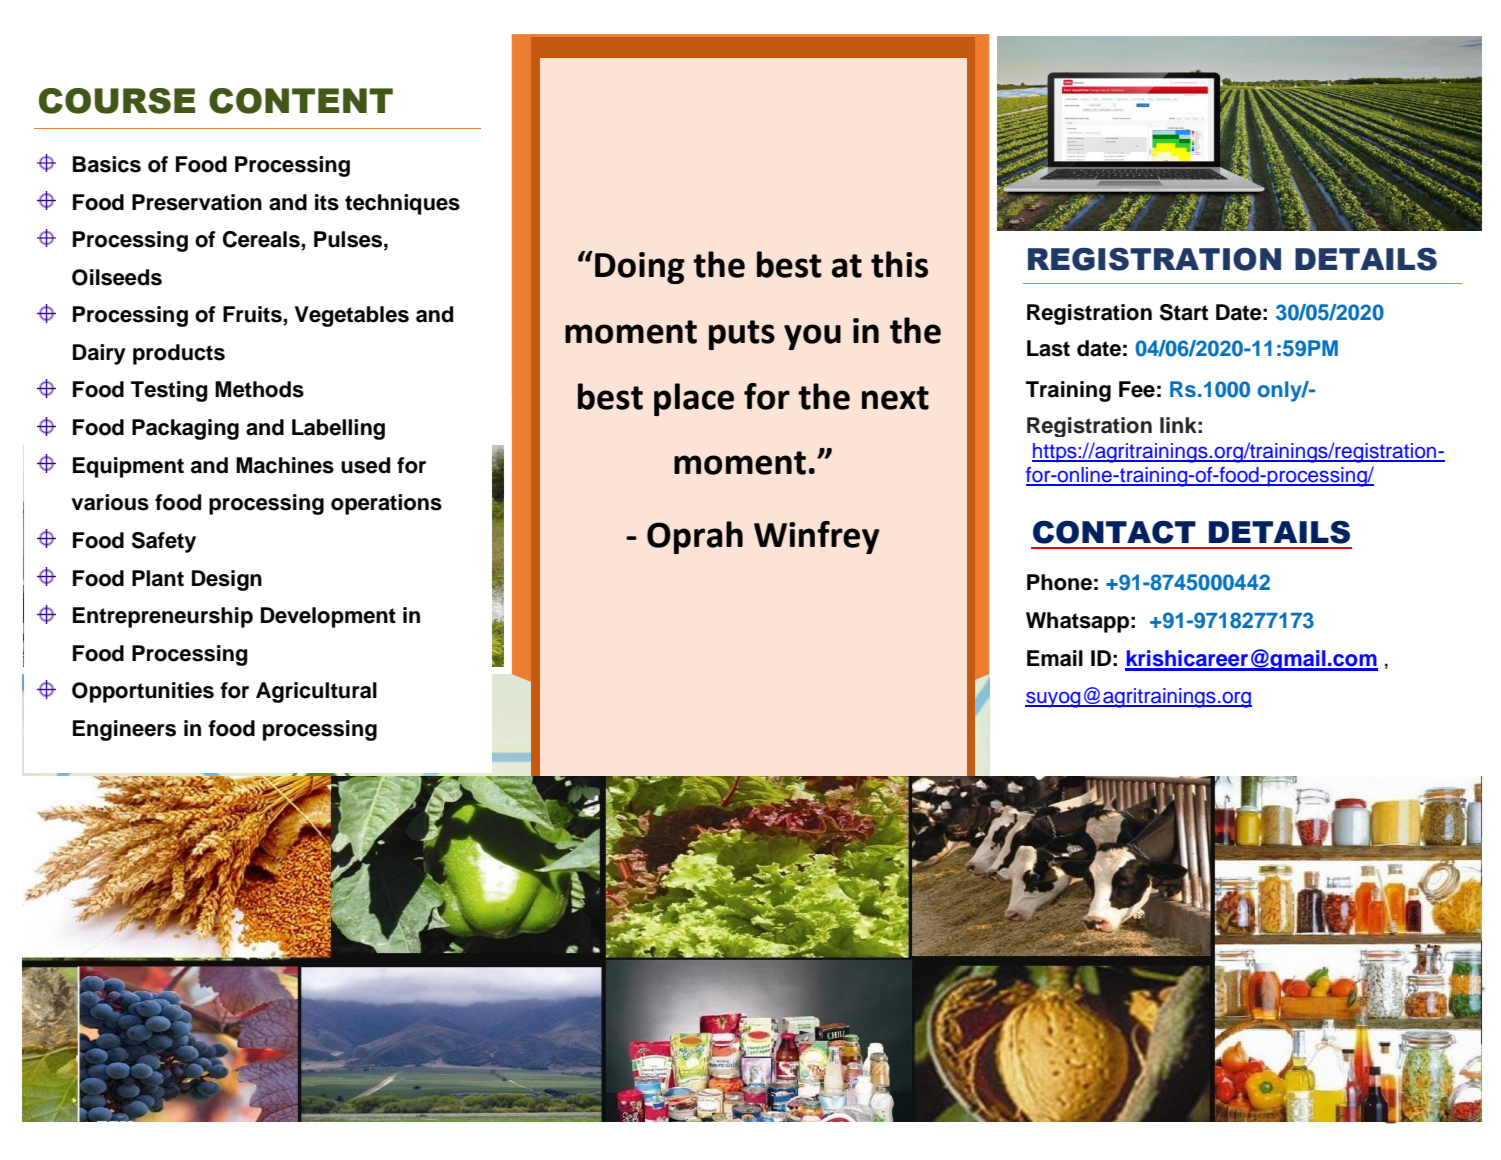 This screenshot has height=1160, width=1501. Describe the element at coordinates (1137, 389) in the screenshot. I see `Fee` at that location.
